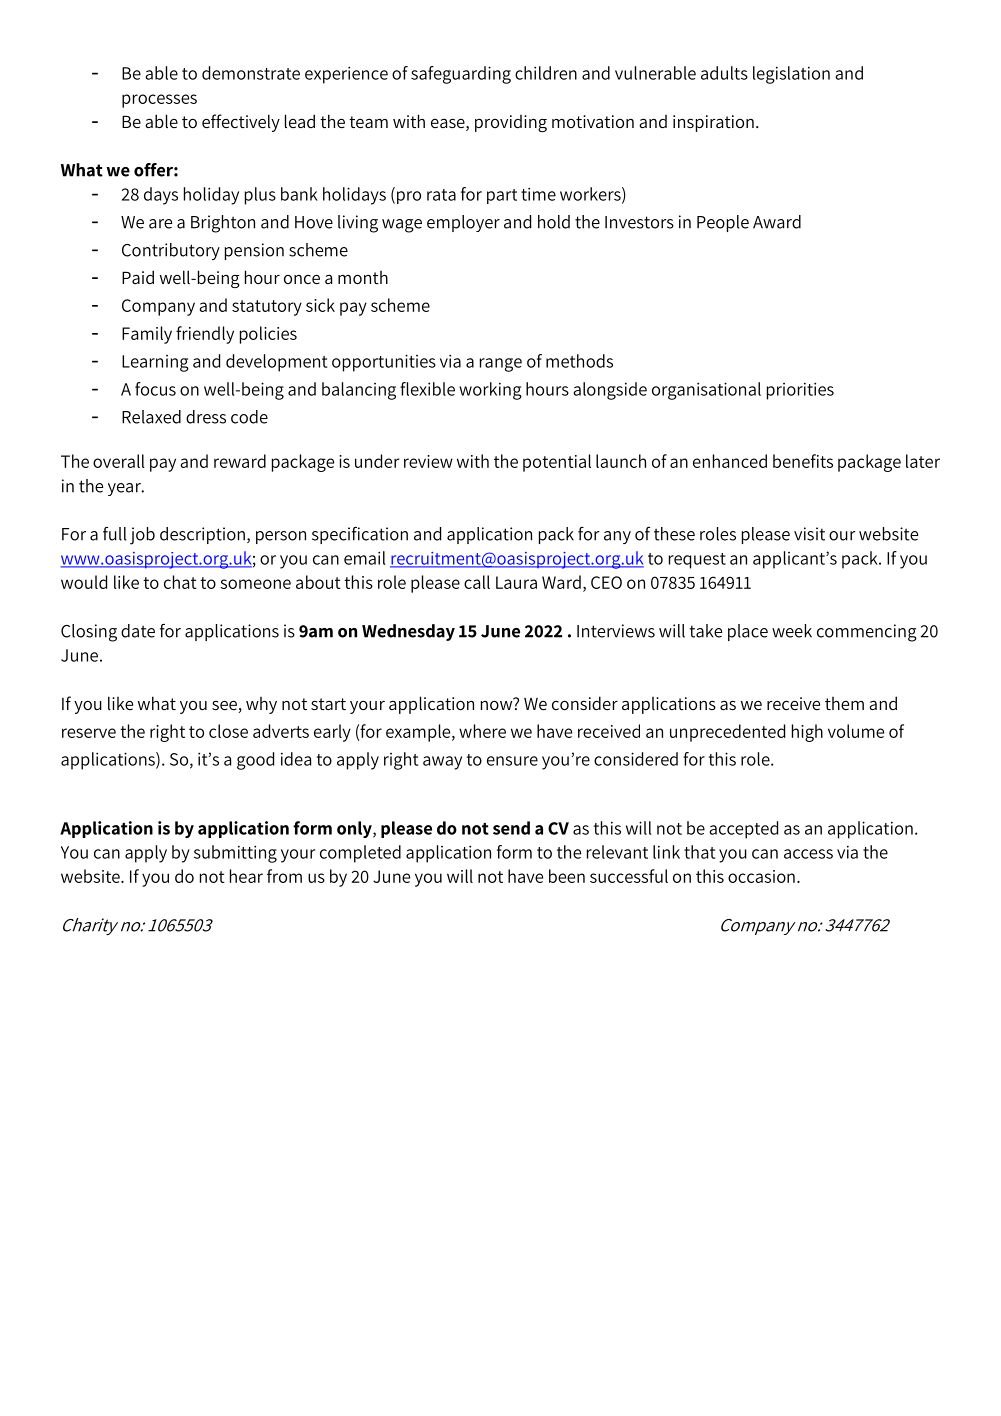  What do you see at coordinates (844, 703) in the screenshot?
I see `them` at bounding box center [844, 703].
